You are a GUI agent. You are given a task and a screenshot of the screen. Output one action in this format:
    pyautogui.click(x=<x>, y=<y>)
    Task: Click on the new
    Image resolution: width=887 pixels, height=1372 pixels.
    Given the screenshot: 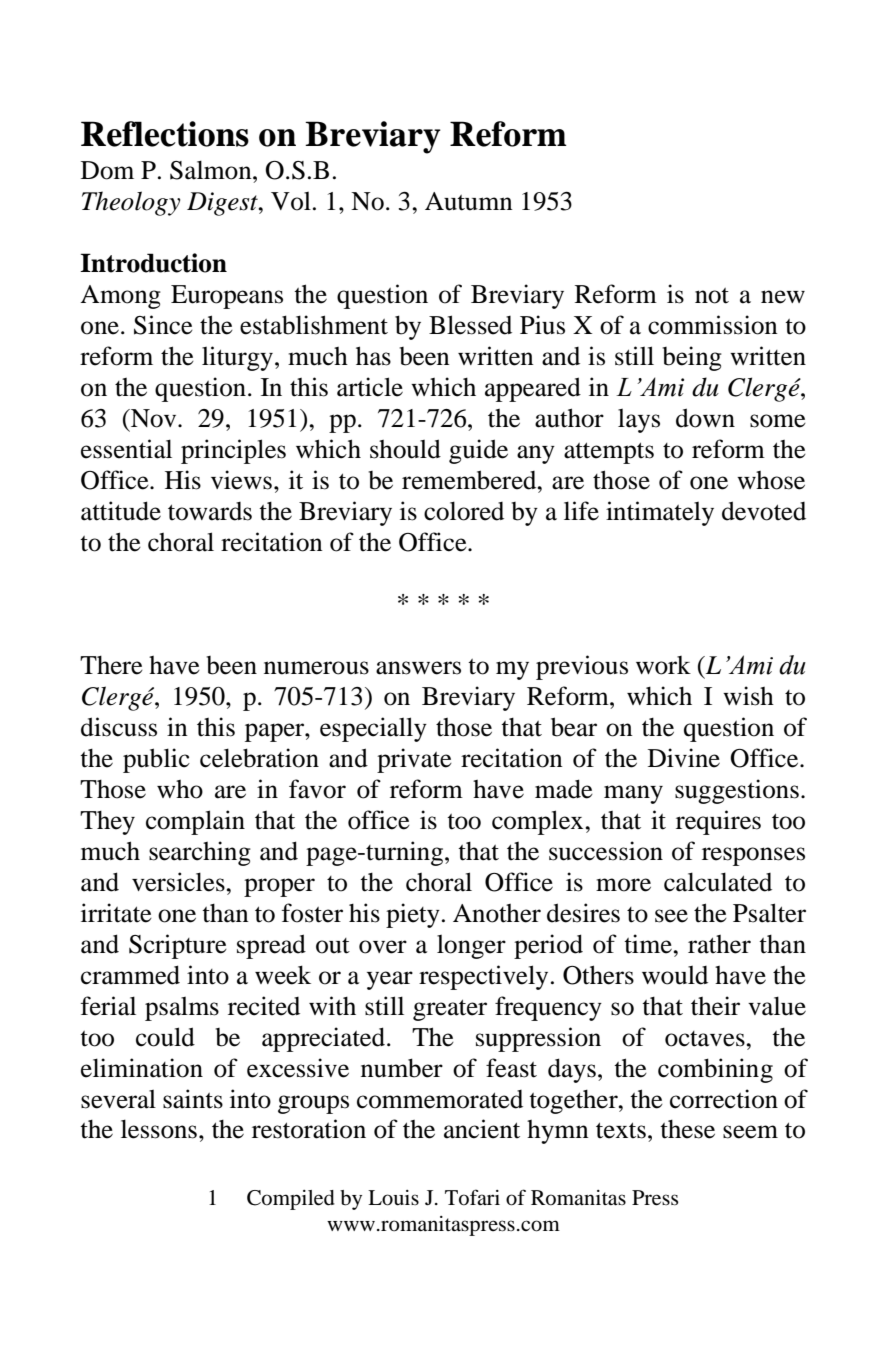 What is the action you would take?
    pyautogui.click(x=783, y=297)
